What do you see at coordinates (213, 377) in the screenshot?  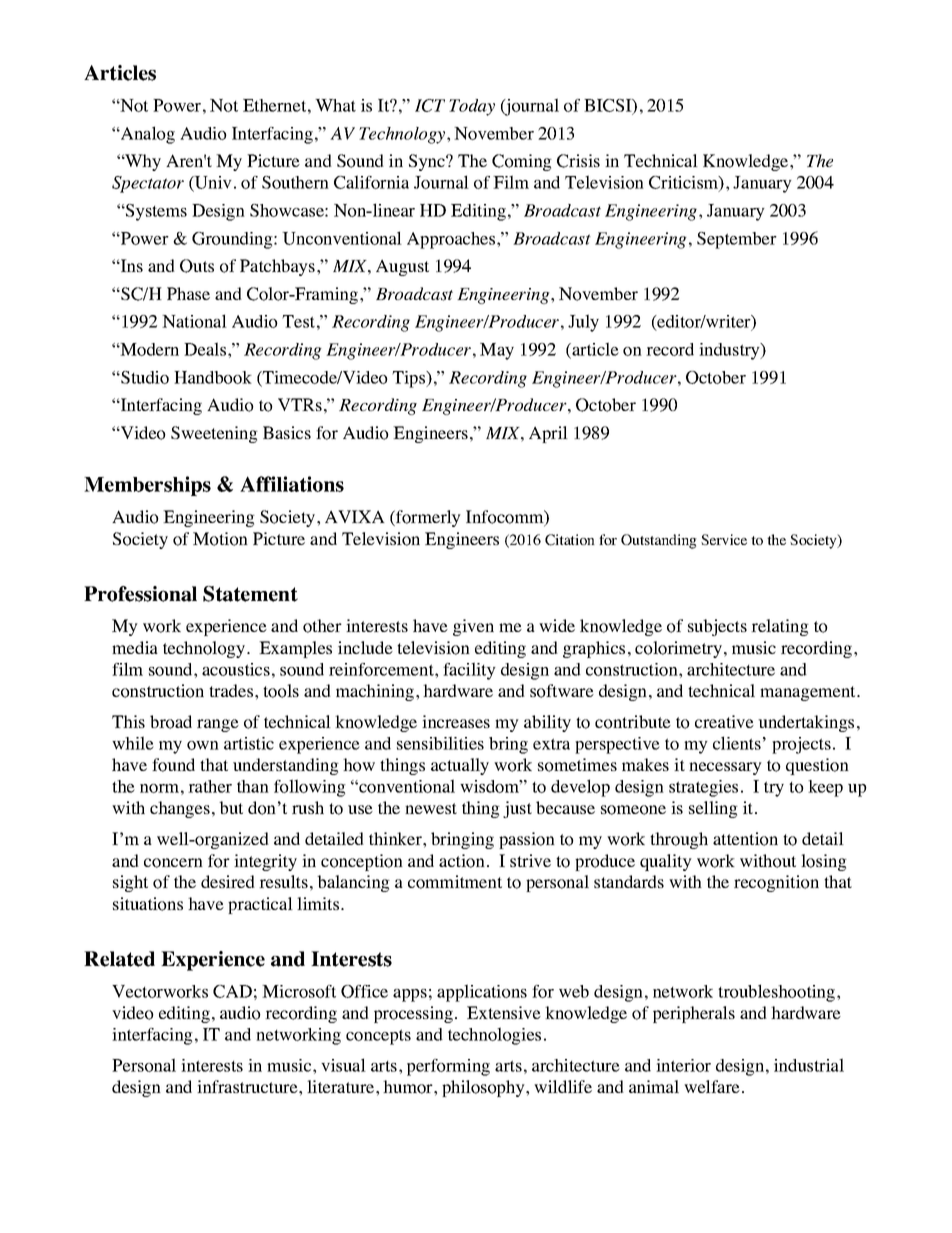 I see `Handbook` at bounding box center [213, 377].
